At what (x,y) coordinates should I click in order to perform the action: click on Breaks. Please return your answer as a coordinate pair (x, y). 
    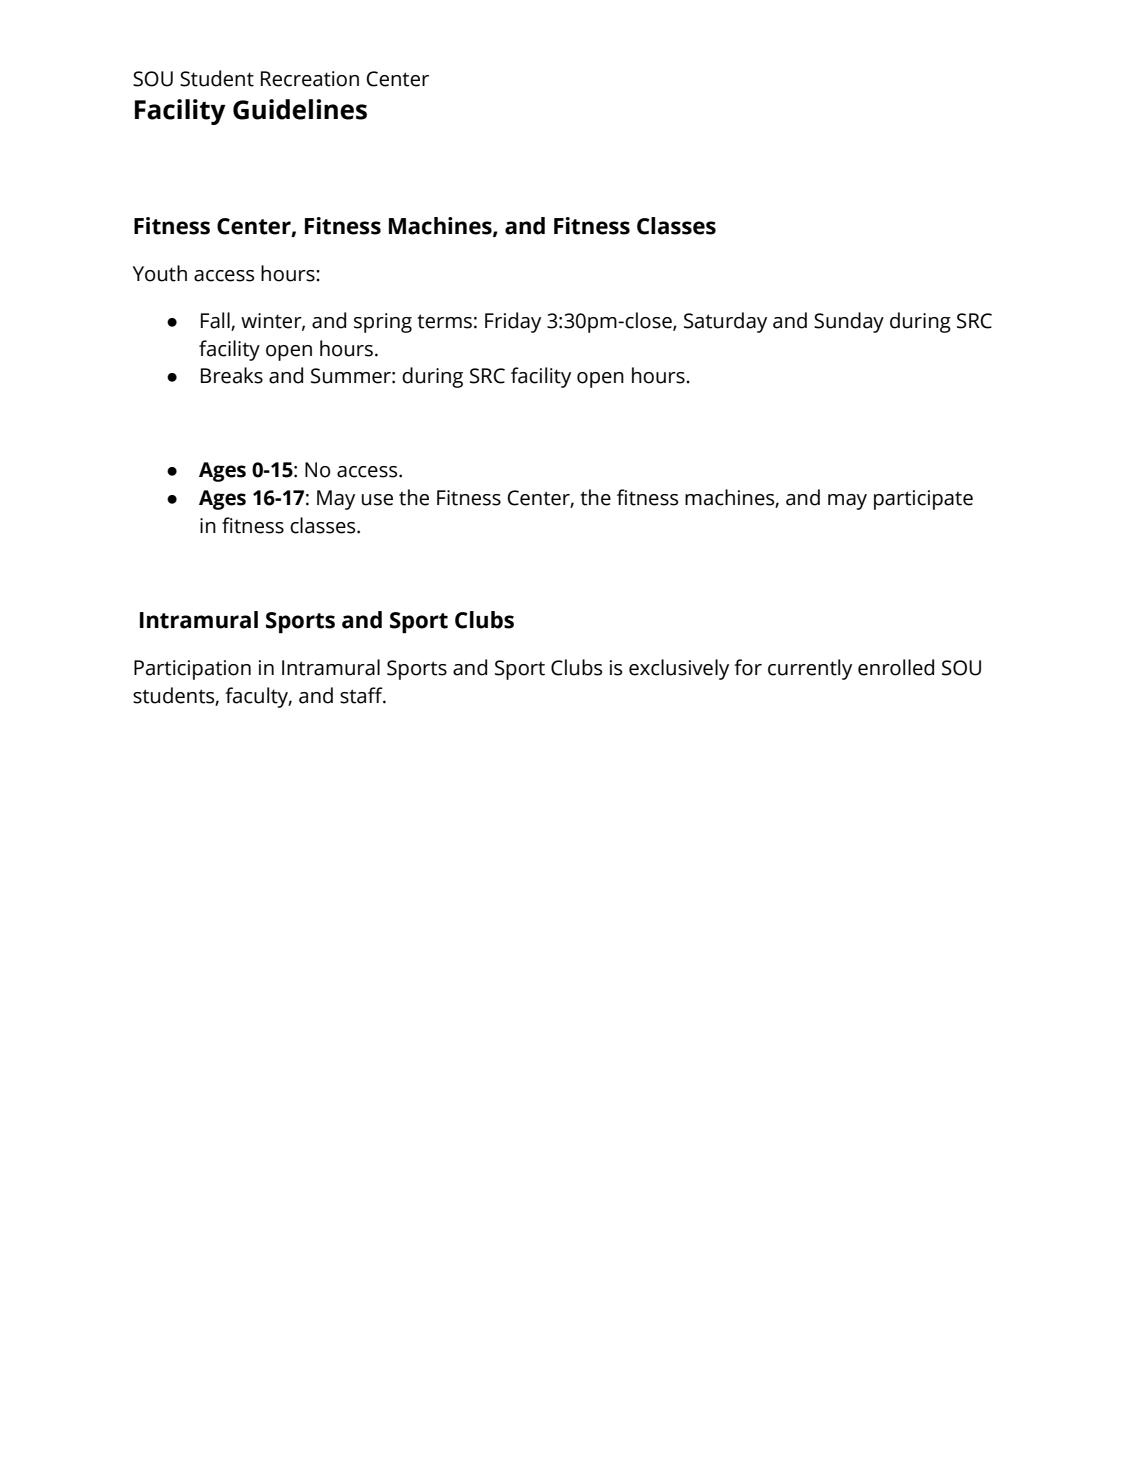
    Looking at the image, I should click on (232, 375).
